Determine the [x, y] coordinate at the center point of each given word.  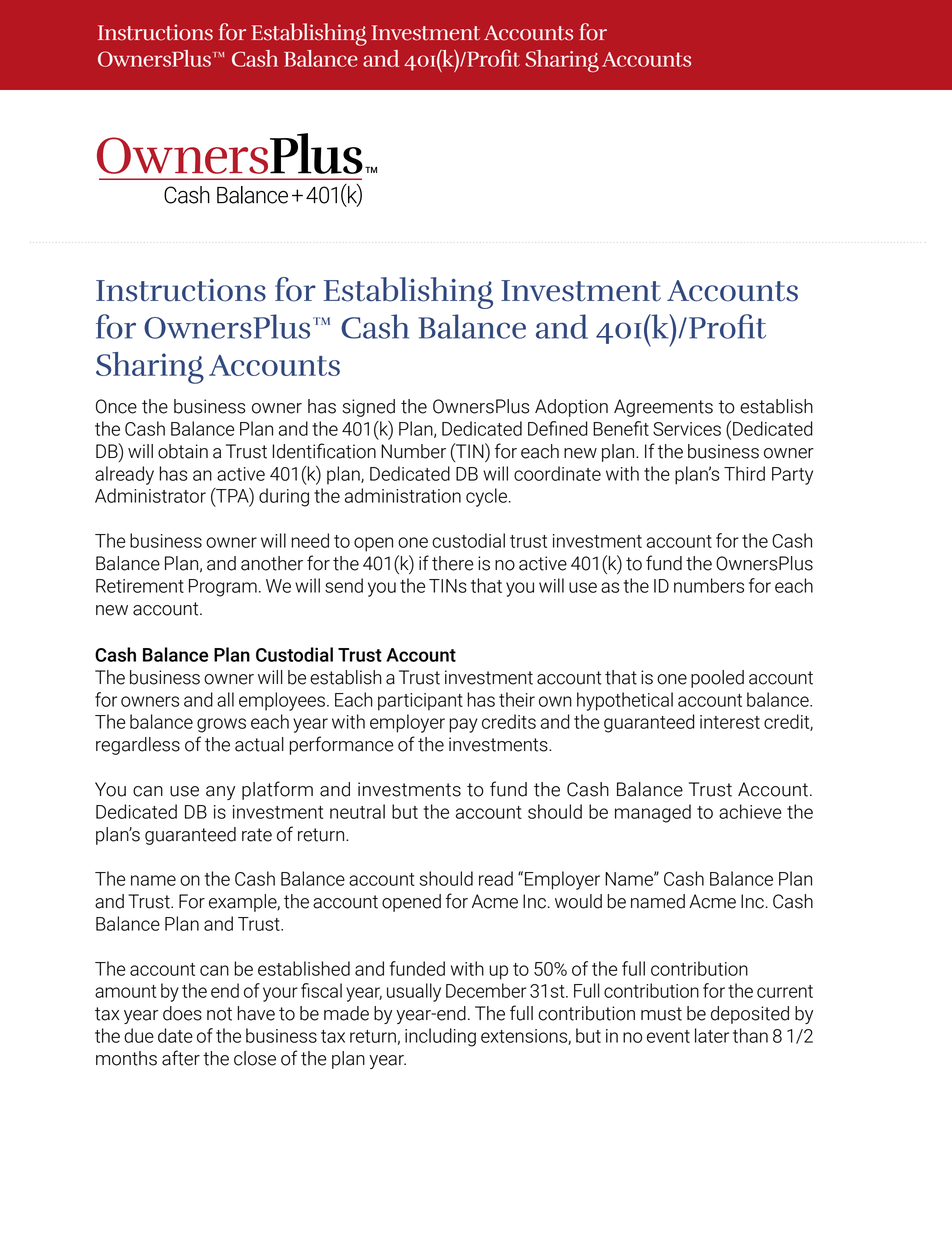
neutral [357, 811]
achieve [750, 811]
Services [687, 429]
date [175, 1035]
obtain [183, 451]
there [453, 563]
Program [223, 588]
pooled [717, 679]
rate [257, 835]
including [440, 1037]
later [712, 1035]
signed [368, 408]
